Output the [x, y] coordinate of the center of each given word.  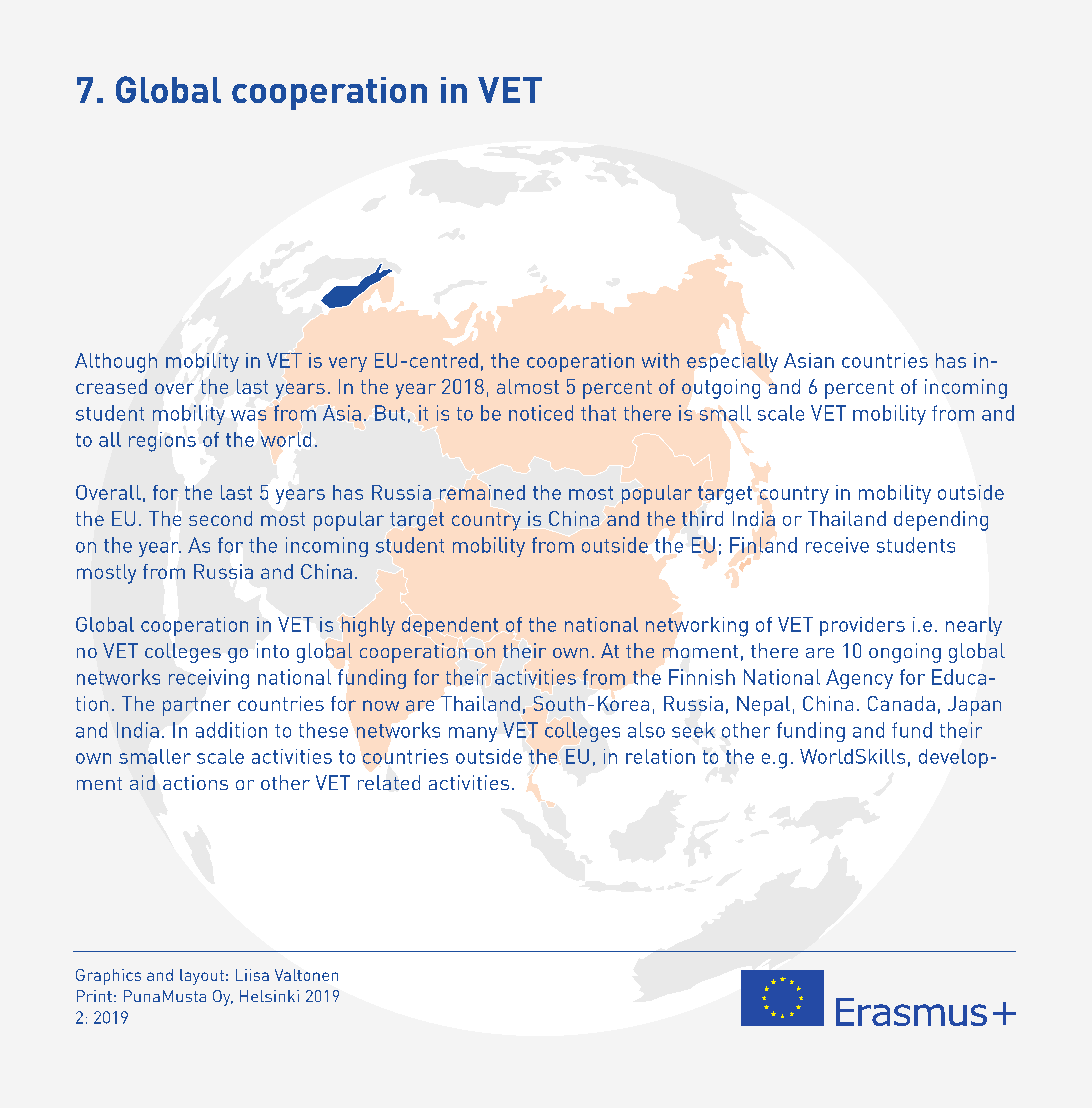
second [220, 518]
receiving [209, 679]
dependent [450, 626]
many [473, 734]
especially [732, 362]
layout [202, 977]
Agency [859, 679]
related [389, 782]
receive [837, 545]
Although [116, 363]
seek [693, 730]
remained [482, 492]
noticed [541, 413]
